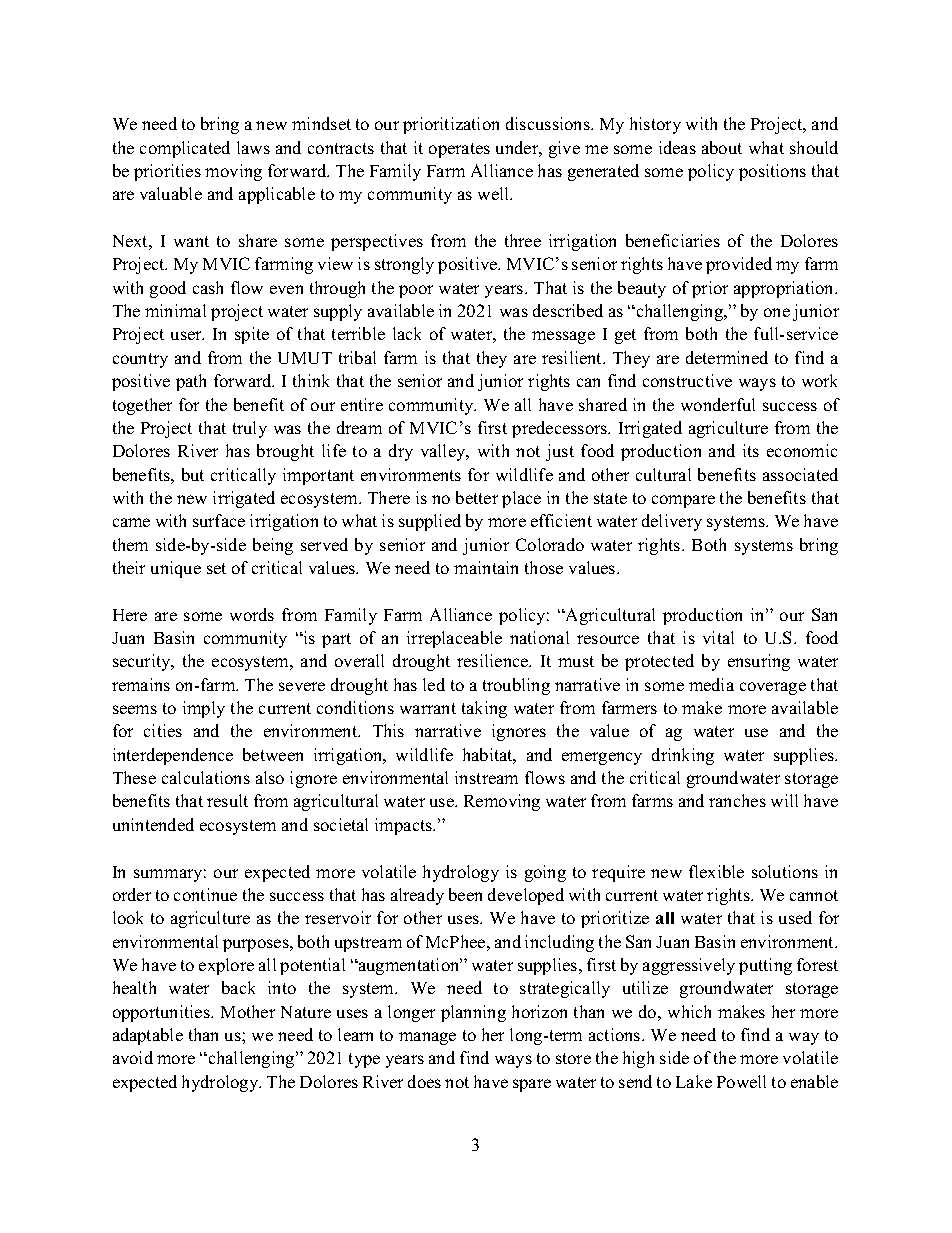 This screenshot has width=952, height=1233. Describe the element at coordinates (148, 1036) in the screenshot. I see `adaptable` at that location.
